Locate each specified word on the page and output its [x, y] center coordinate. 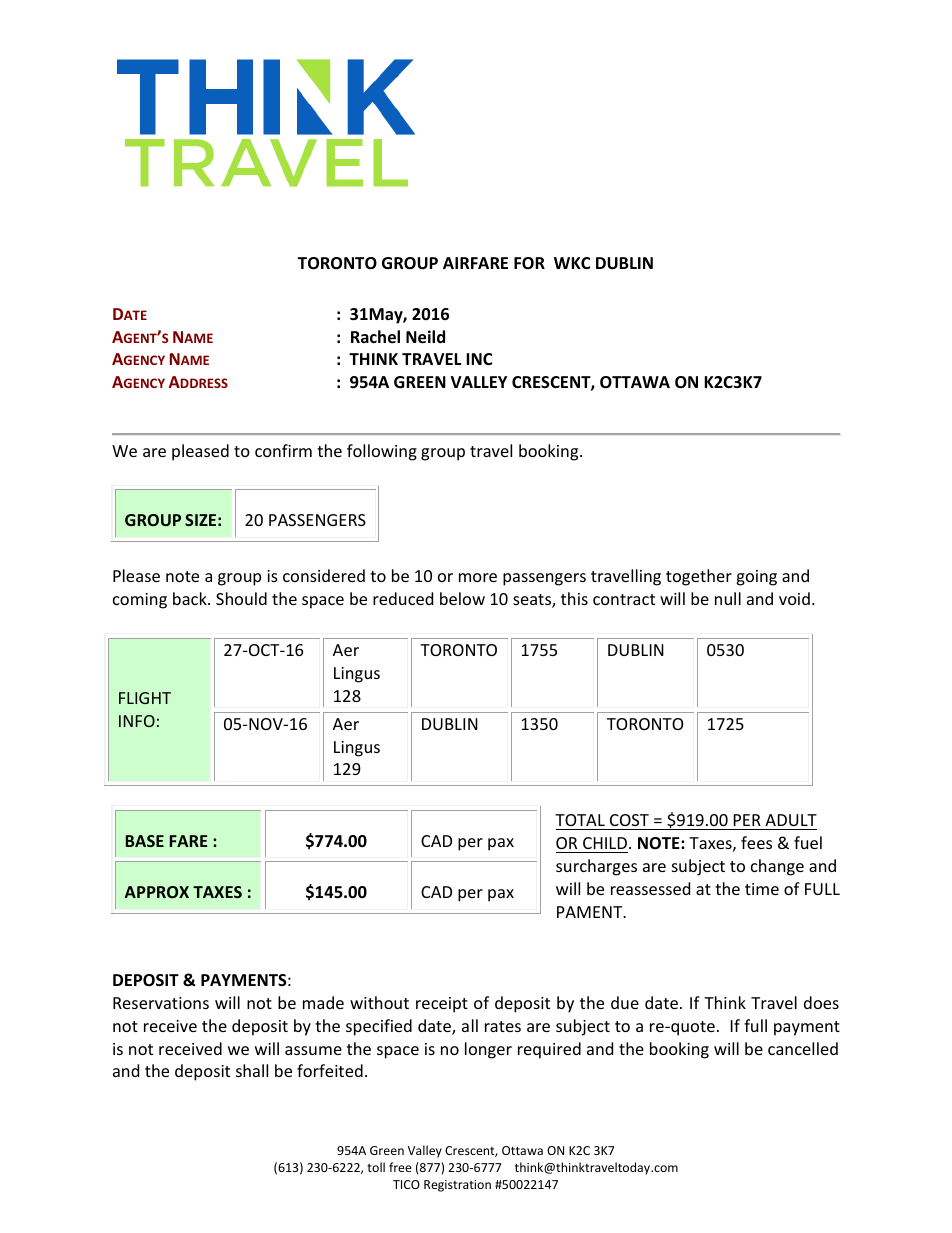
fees [756, 842]
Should [241, 598]
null [728, 598]
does [821, 1002]
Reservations [161, 1003]
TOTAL [581, 822]
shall [252, 1070]
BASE [145, 841]
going [756, 578]
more [478, 577]
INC [479, 359]
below [462, 598]
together [699, 577]
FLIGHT [145, 698]
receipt [442, 1005]
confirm [283, 450]
